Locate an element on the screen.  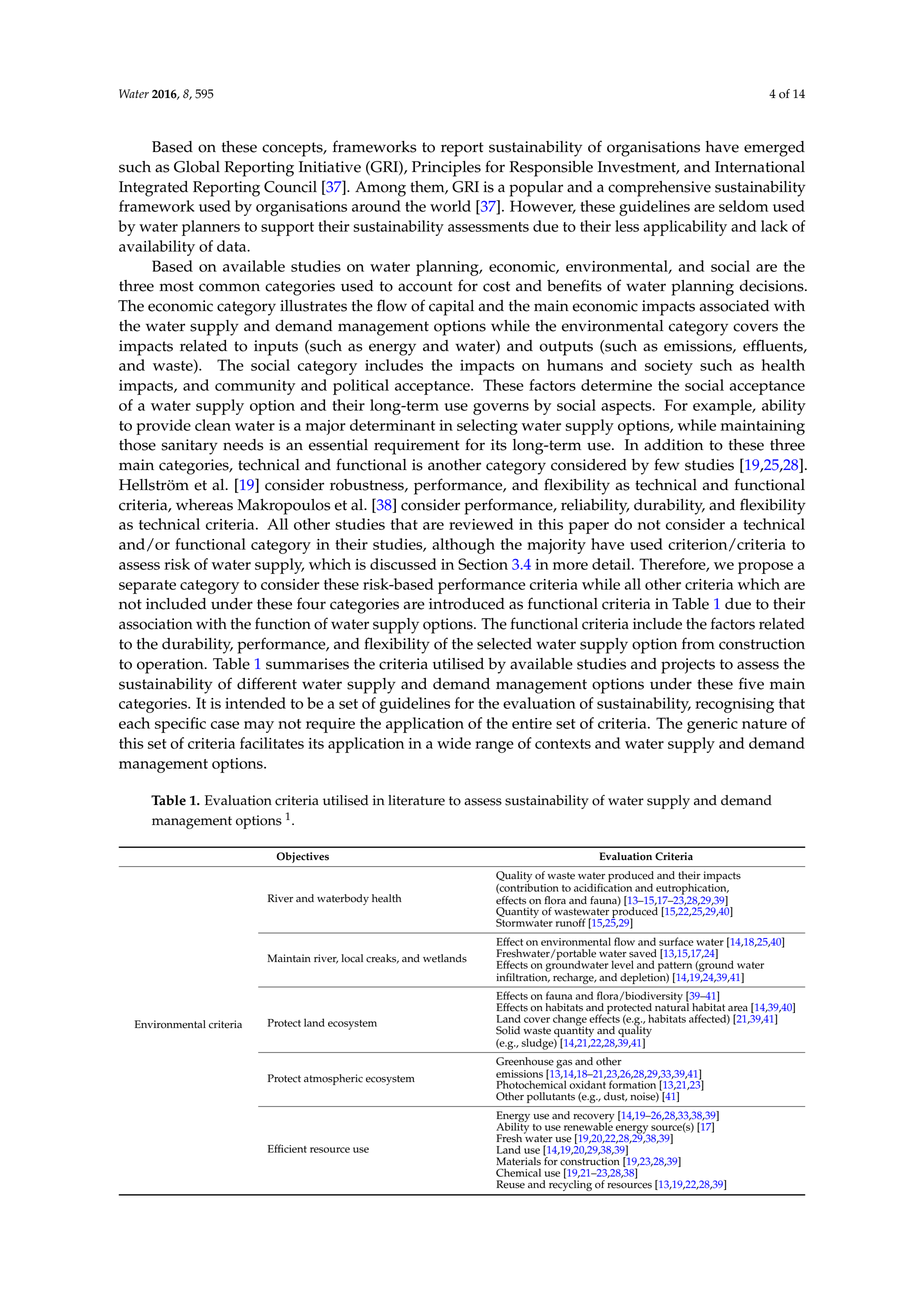
operation is located at coordinates (171, 666).
